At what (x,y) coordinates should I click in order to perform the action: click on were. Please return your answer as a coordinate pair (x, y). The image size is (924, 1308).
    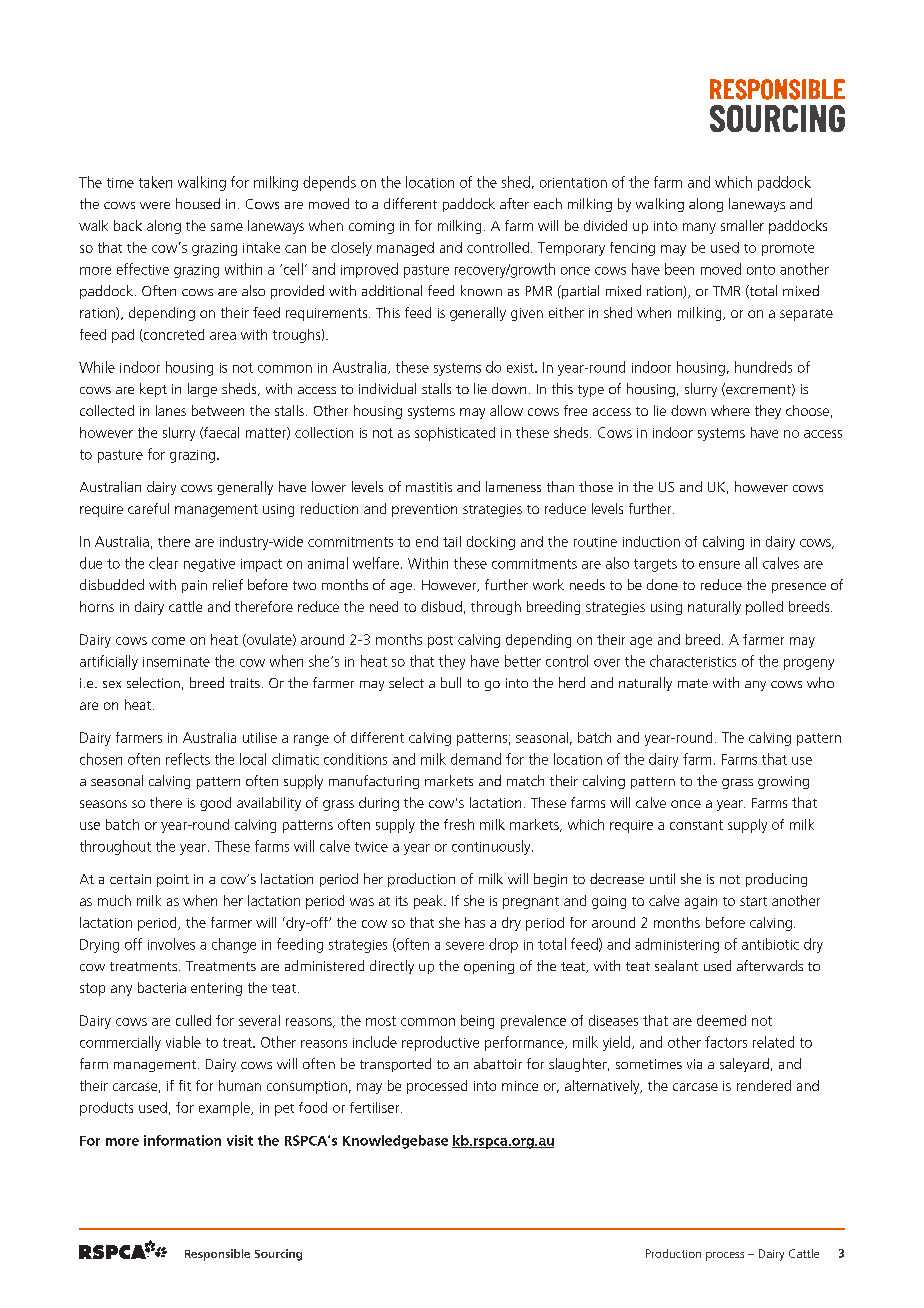
    Looking at the image, I should click on (155, 205).
